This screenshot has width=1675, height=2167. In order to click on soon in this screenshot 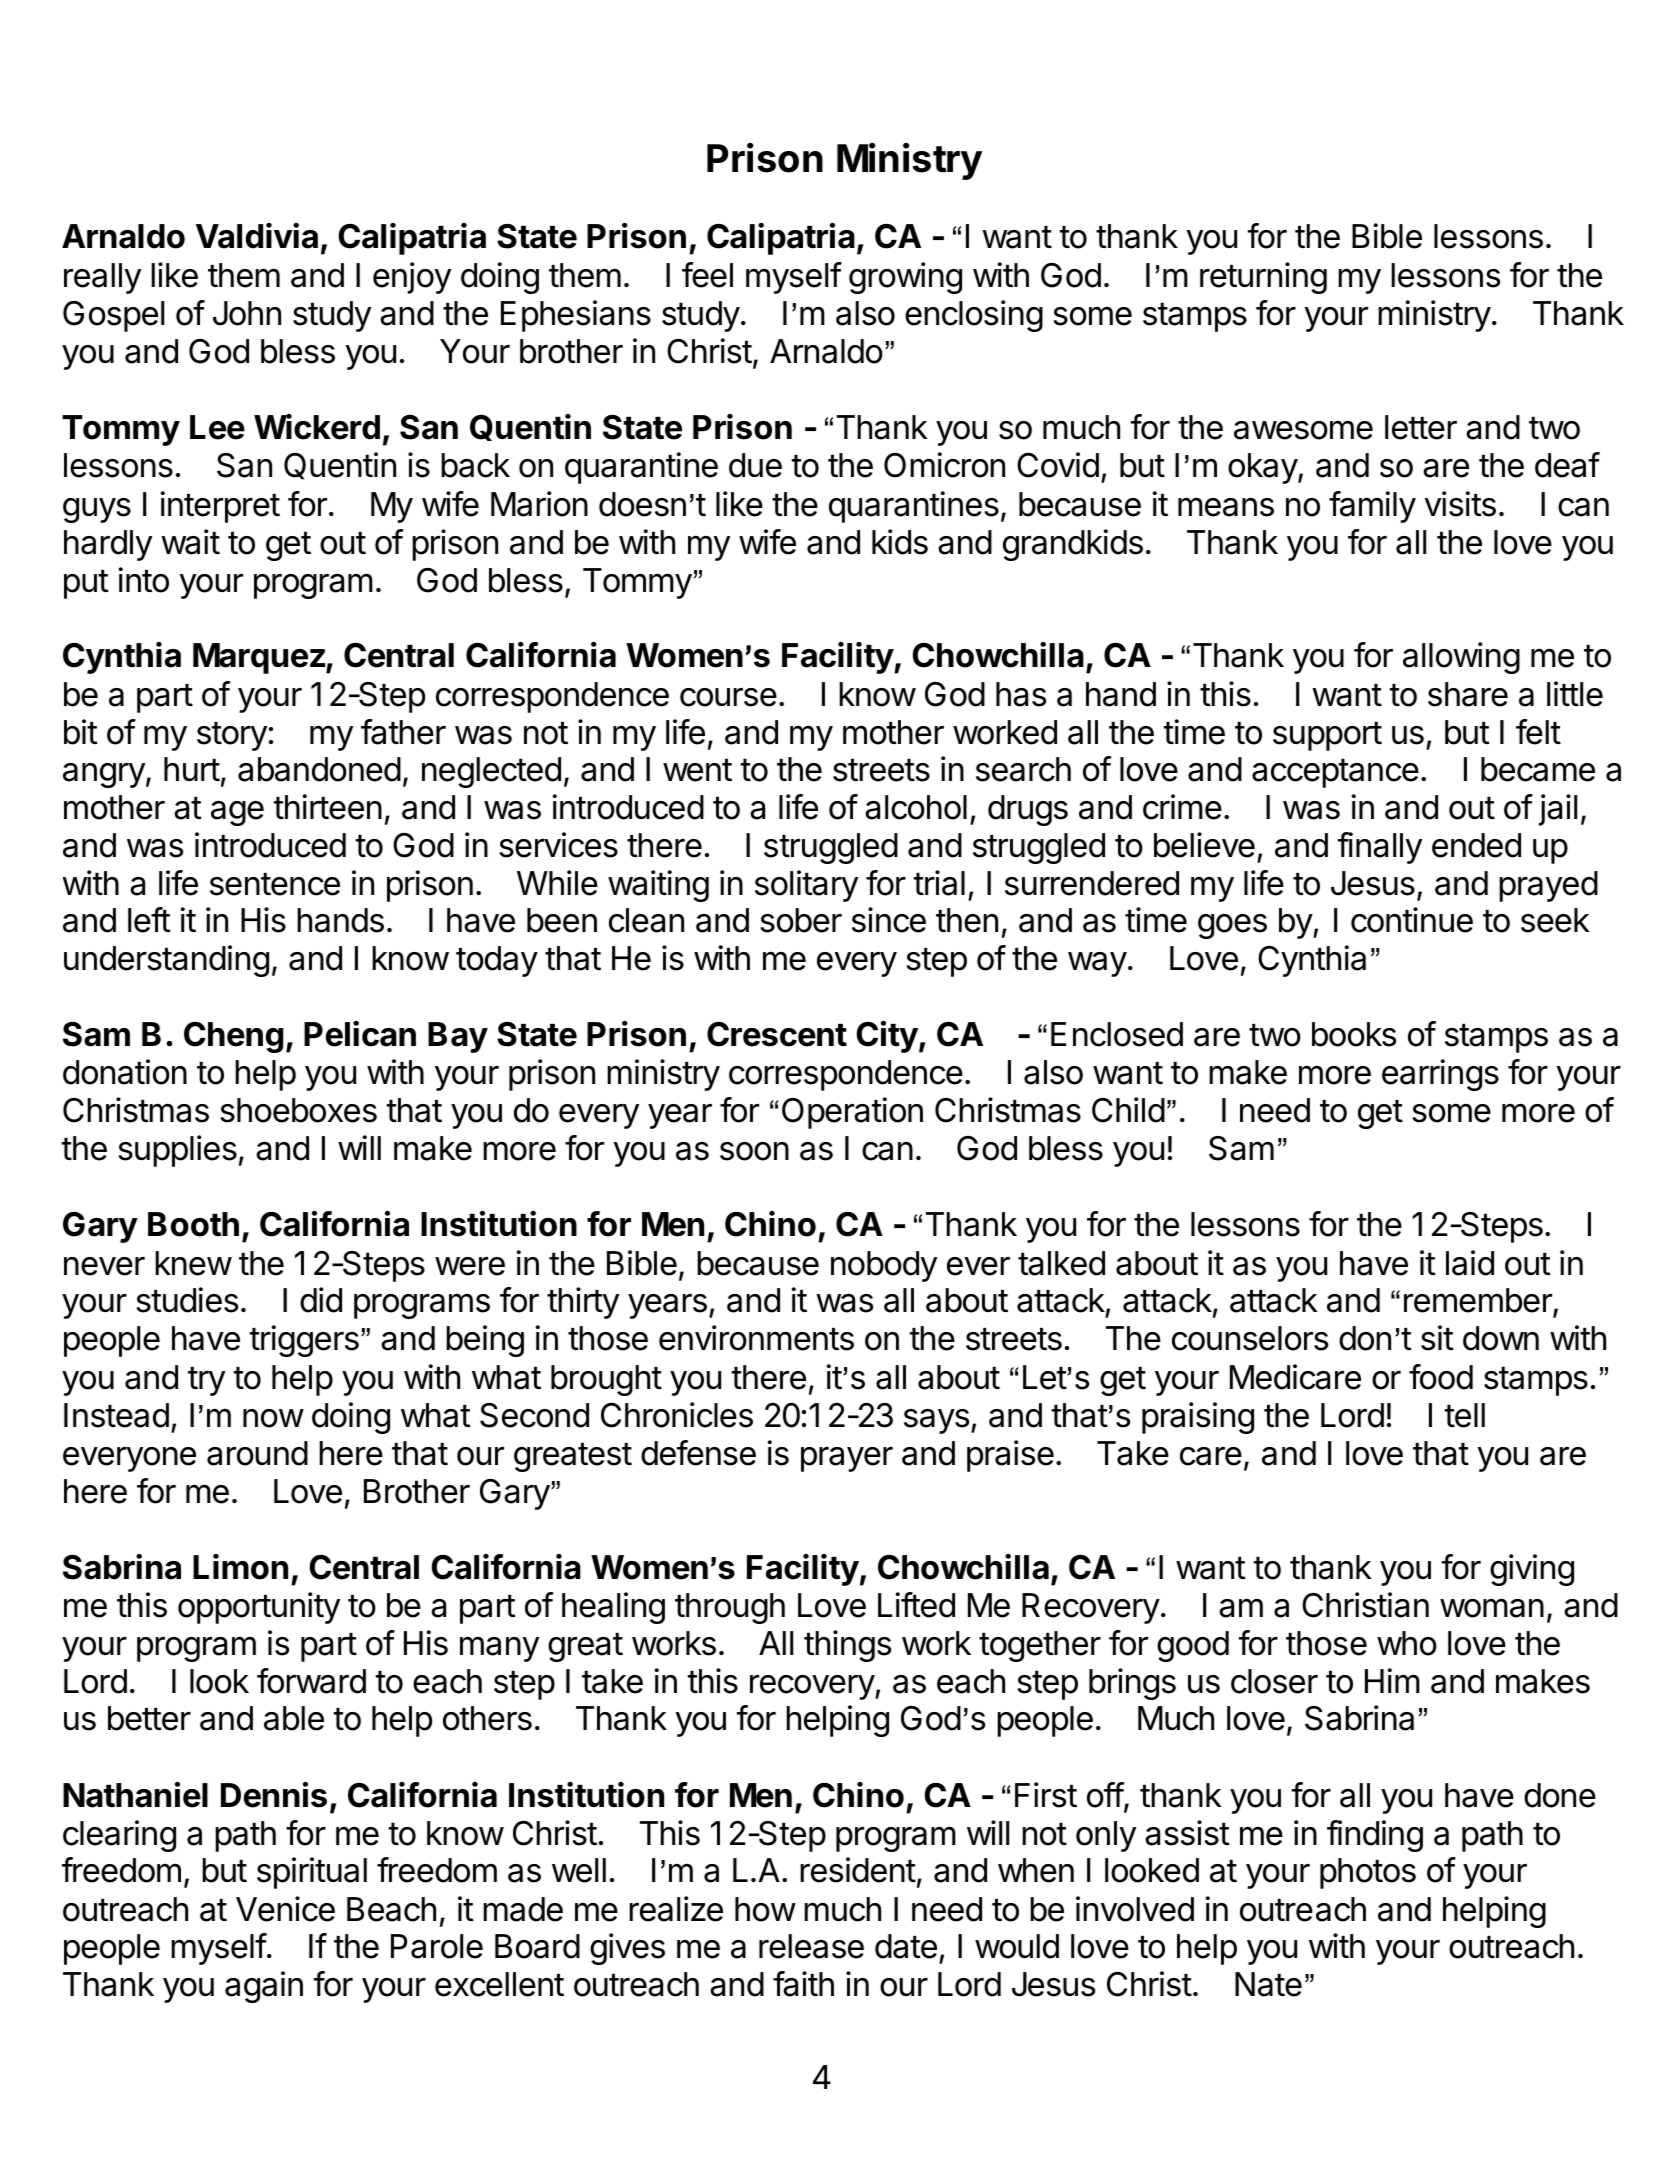, I will do `click(754, 1151)`.
